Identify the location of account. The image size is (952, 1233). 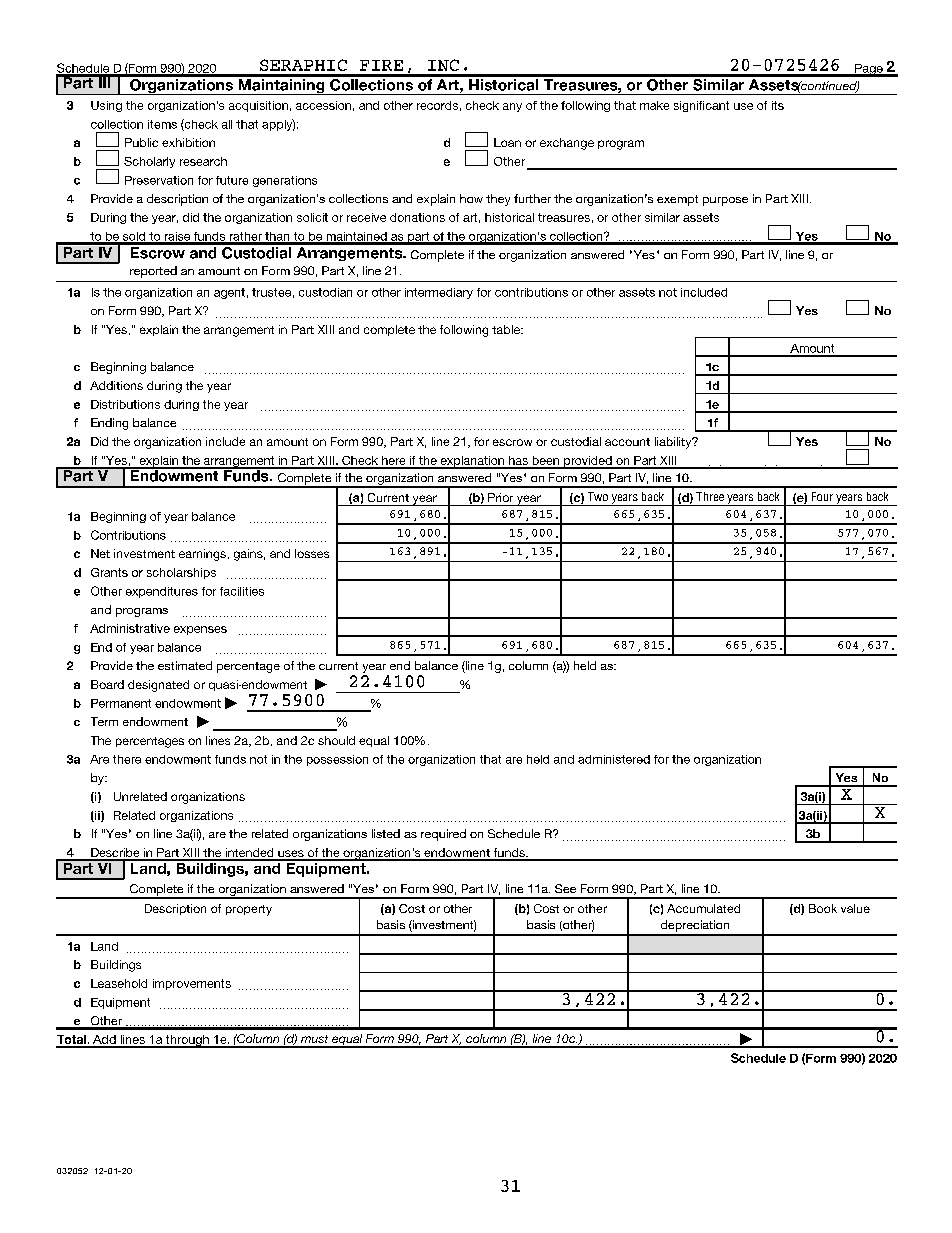
(627, 442).
